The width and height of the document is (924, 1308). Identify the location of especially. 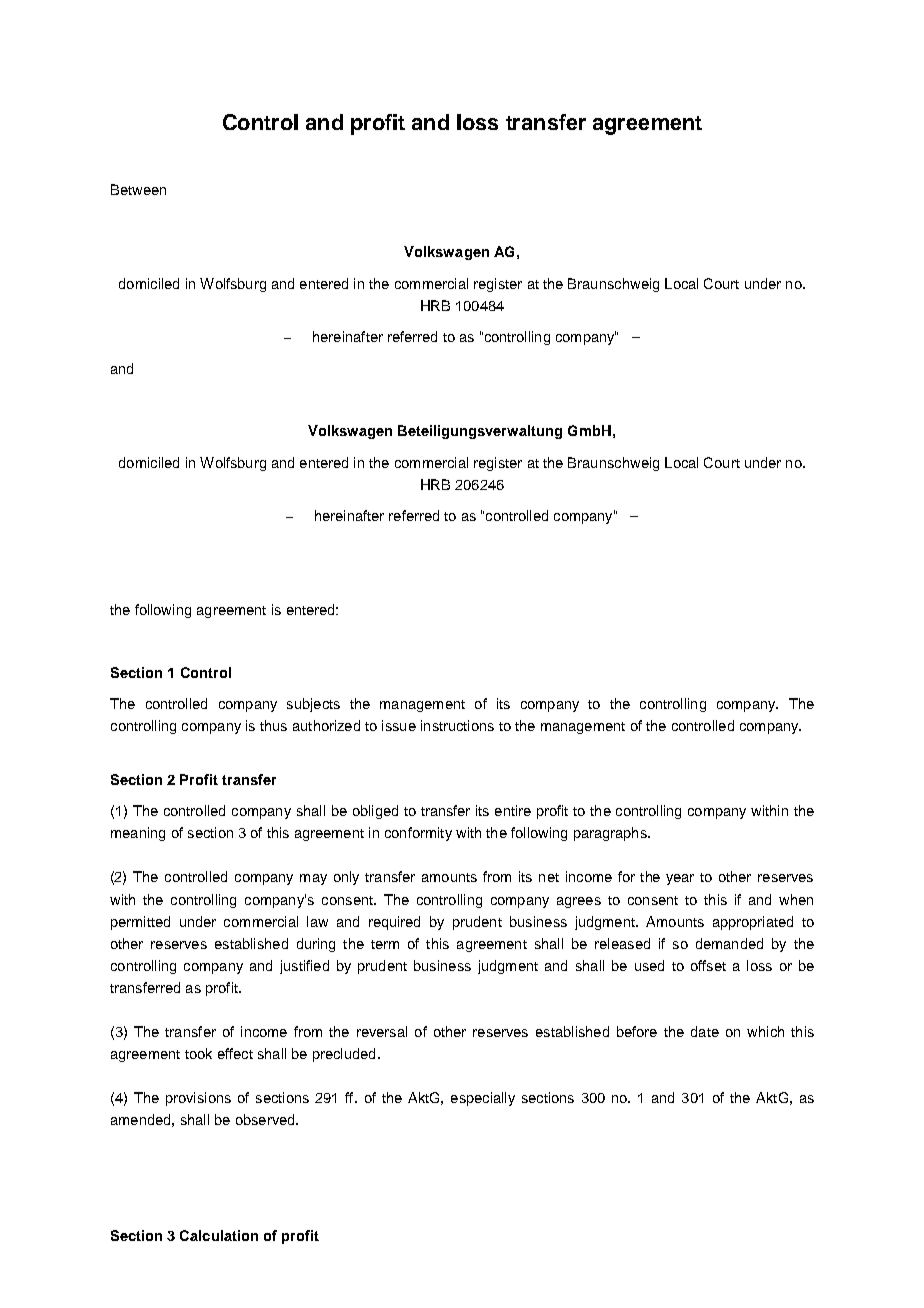
(483, 1099).
